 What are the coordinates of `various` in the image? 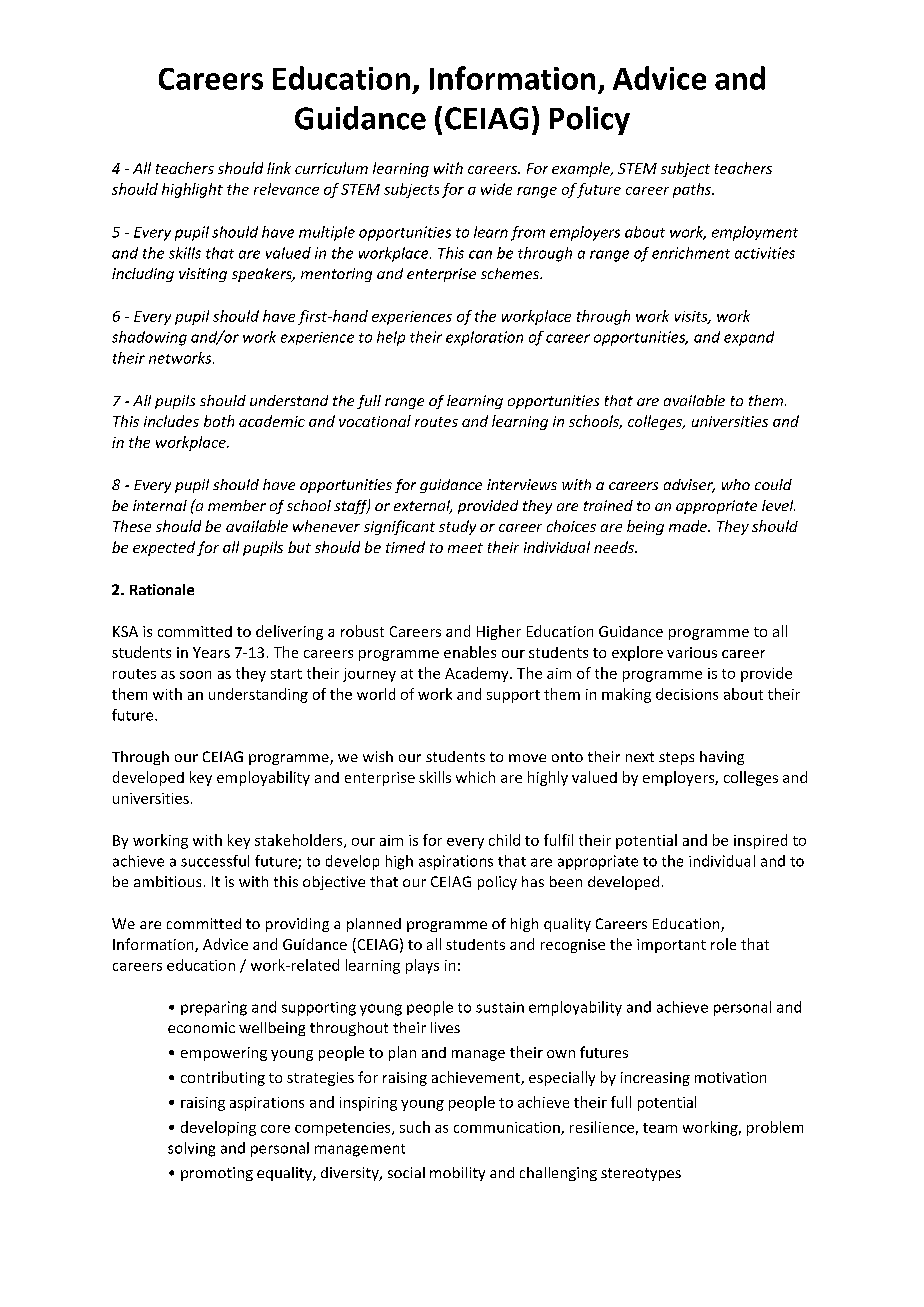 It's located at (692, 652).
